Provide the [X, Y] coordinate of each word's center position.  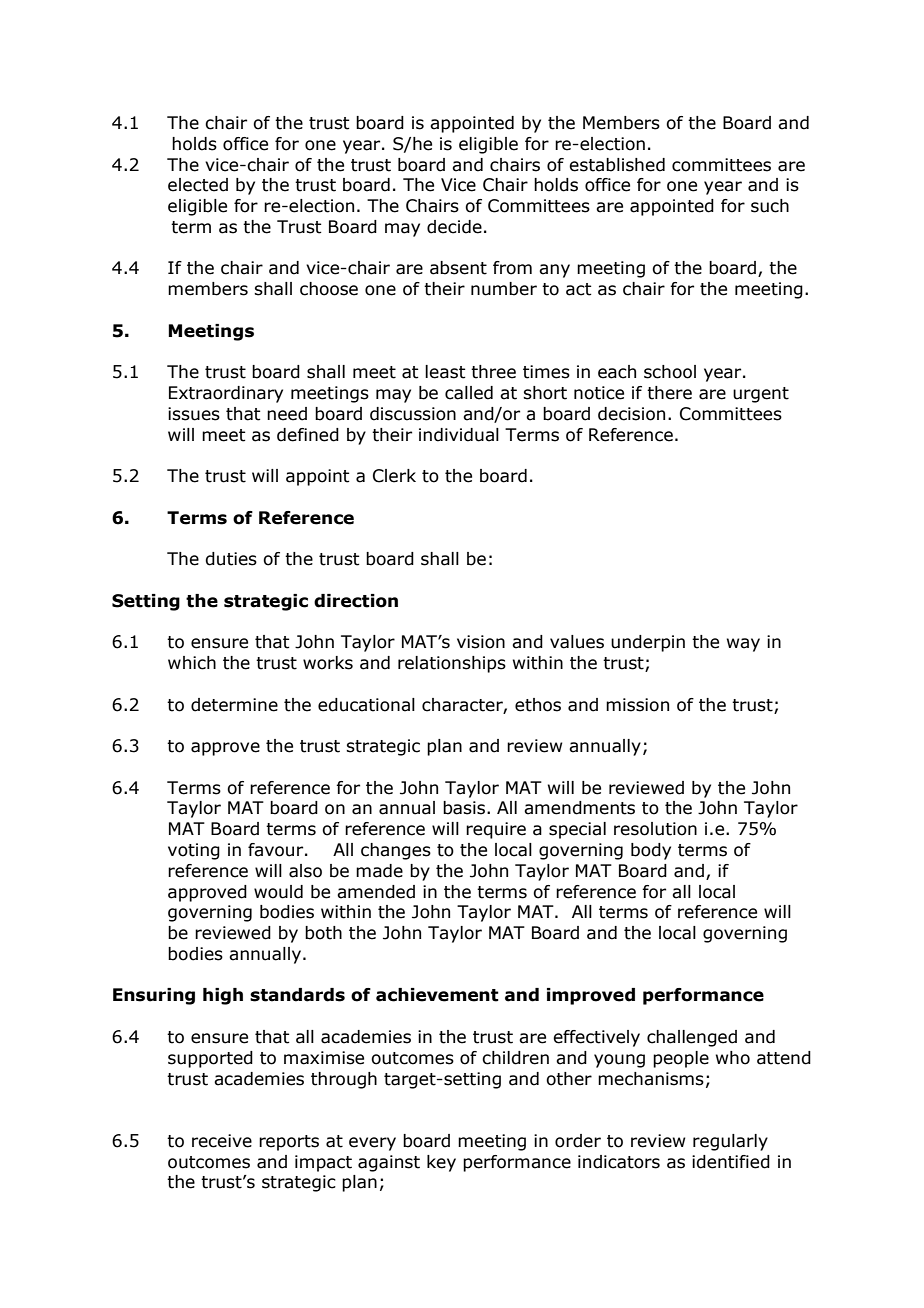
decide [454, 227]
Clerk [394, 476]
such [770, 206]
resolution [655, 829]
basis [465, 808]
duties [231, 559]
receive [222, 1141]
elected [198, 185]
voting [194, 851]
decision [631, 414]
